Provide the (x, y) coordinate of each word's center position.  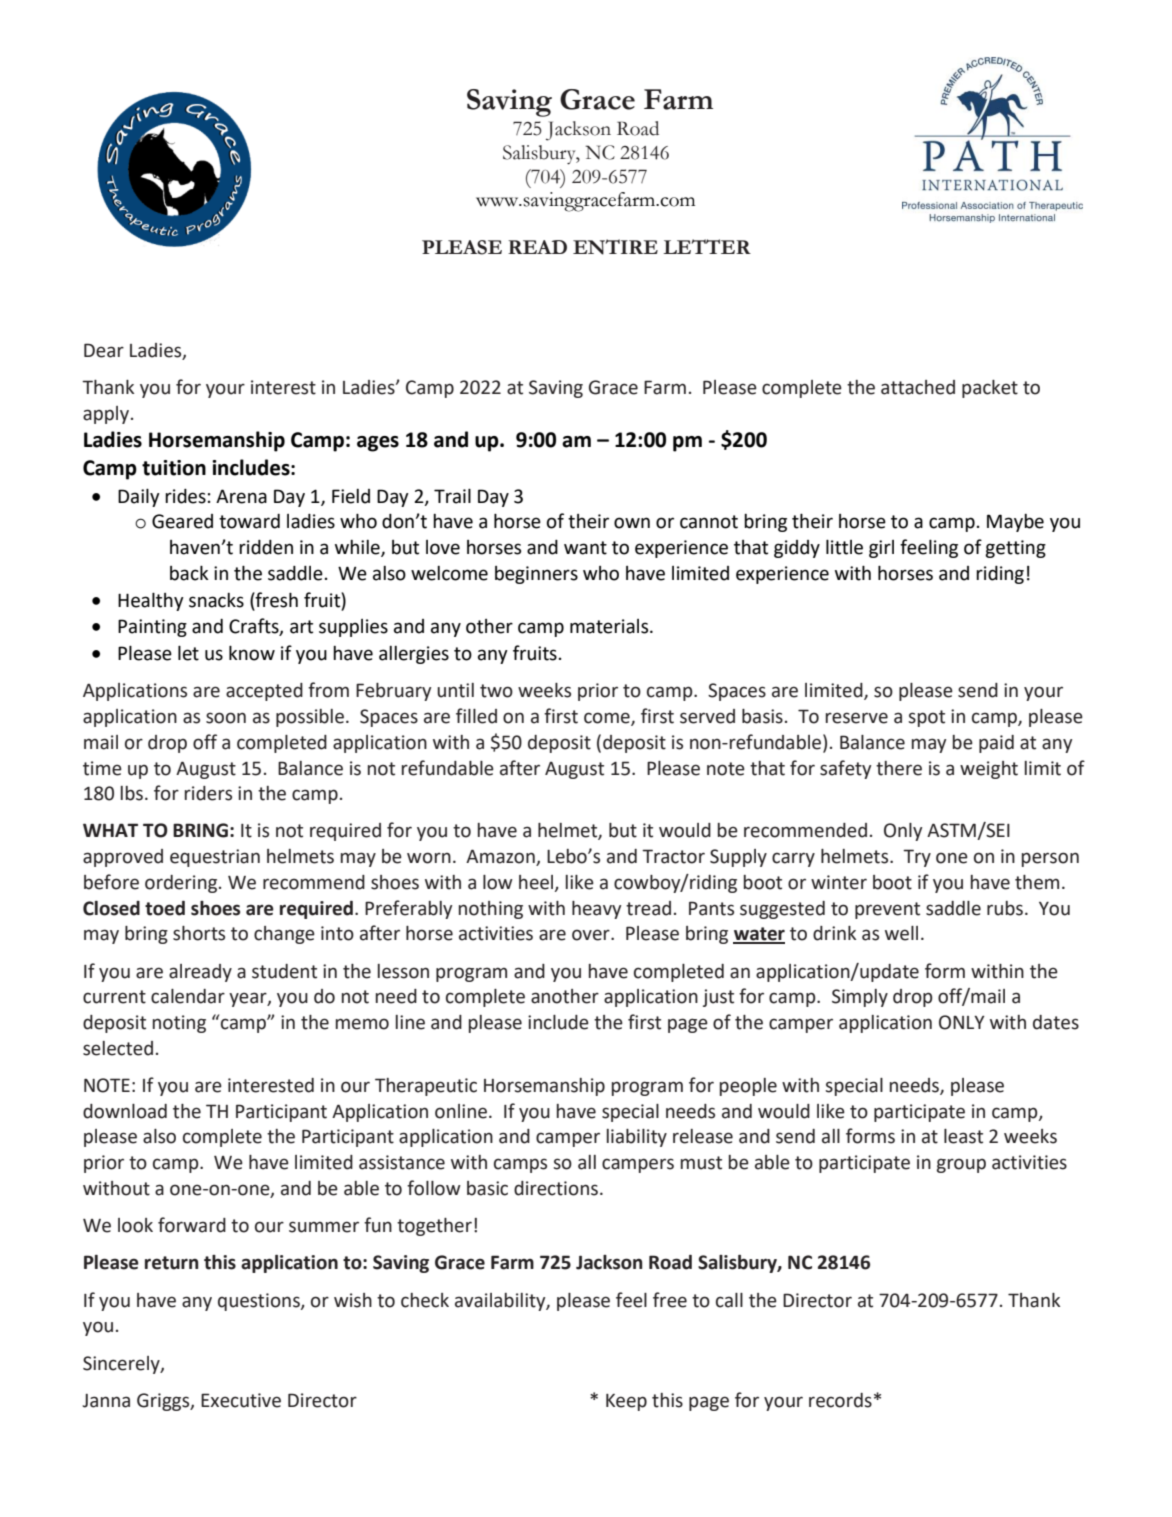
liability (637, 1138)
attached (918, 387)
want (585, 548)
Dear (104, 350)
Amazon (501, 857)
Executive (241, 1400)
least (963, 1136)
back (189, 573)
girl (881, 549)
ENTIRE (615, 247)
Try (917, 858)
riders (208, 793)
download (125, 1111)
